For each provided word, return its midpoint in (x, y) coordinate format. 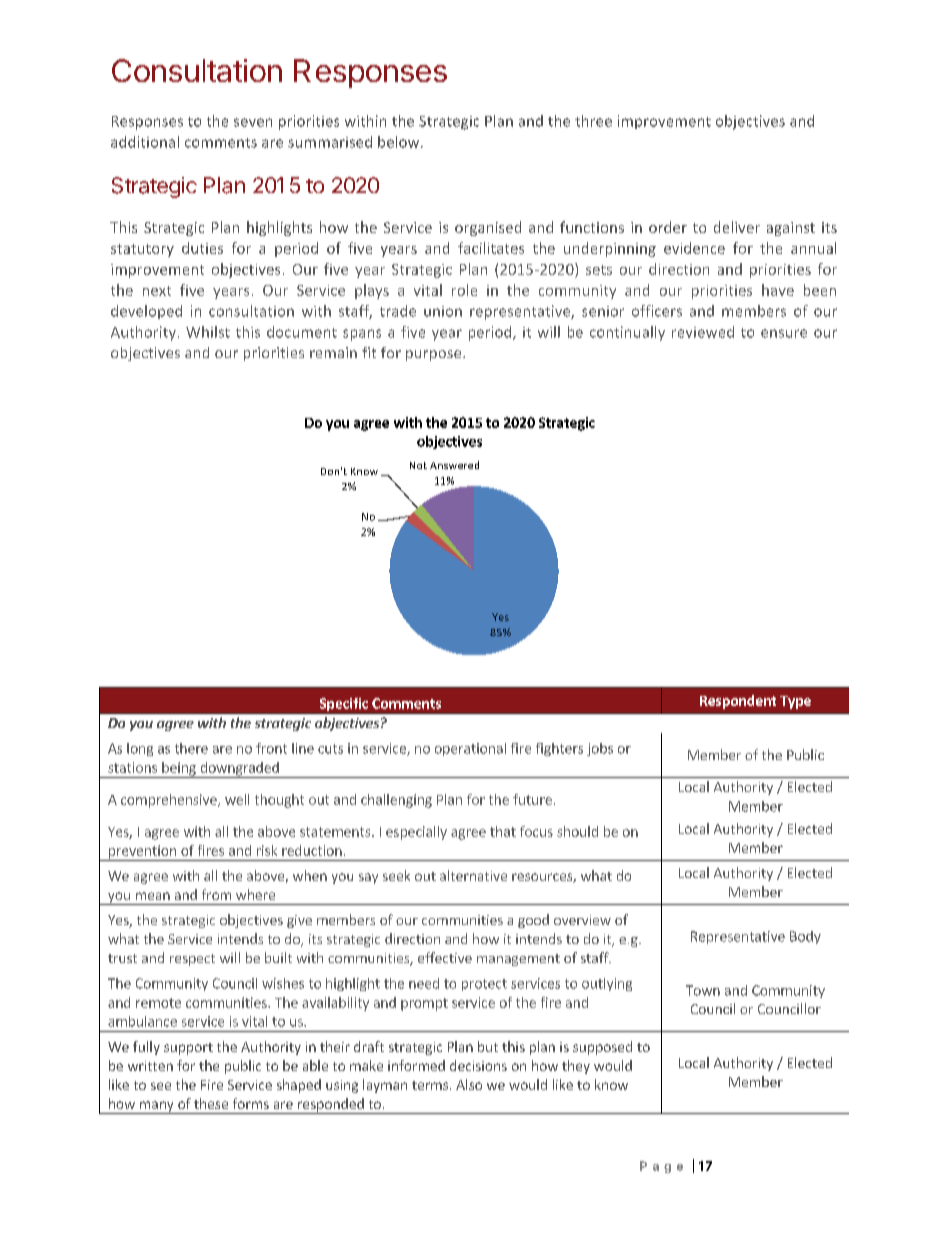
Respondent (738, 702)
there (191, 748)
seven (253, 122)
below (400, 142)
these (211, 1103)
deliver (737, 227)
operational (470, 749)
